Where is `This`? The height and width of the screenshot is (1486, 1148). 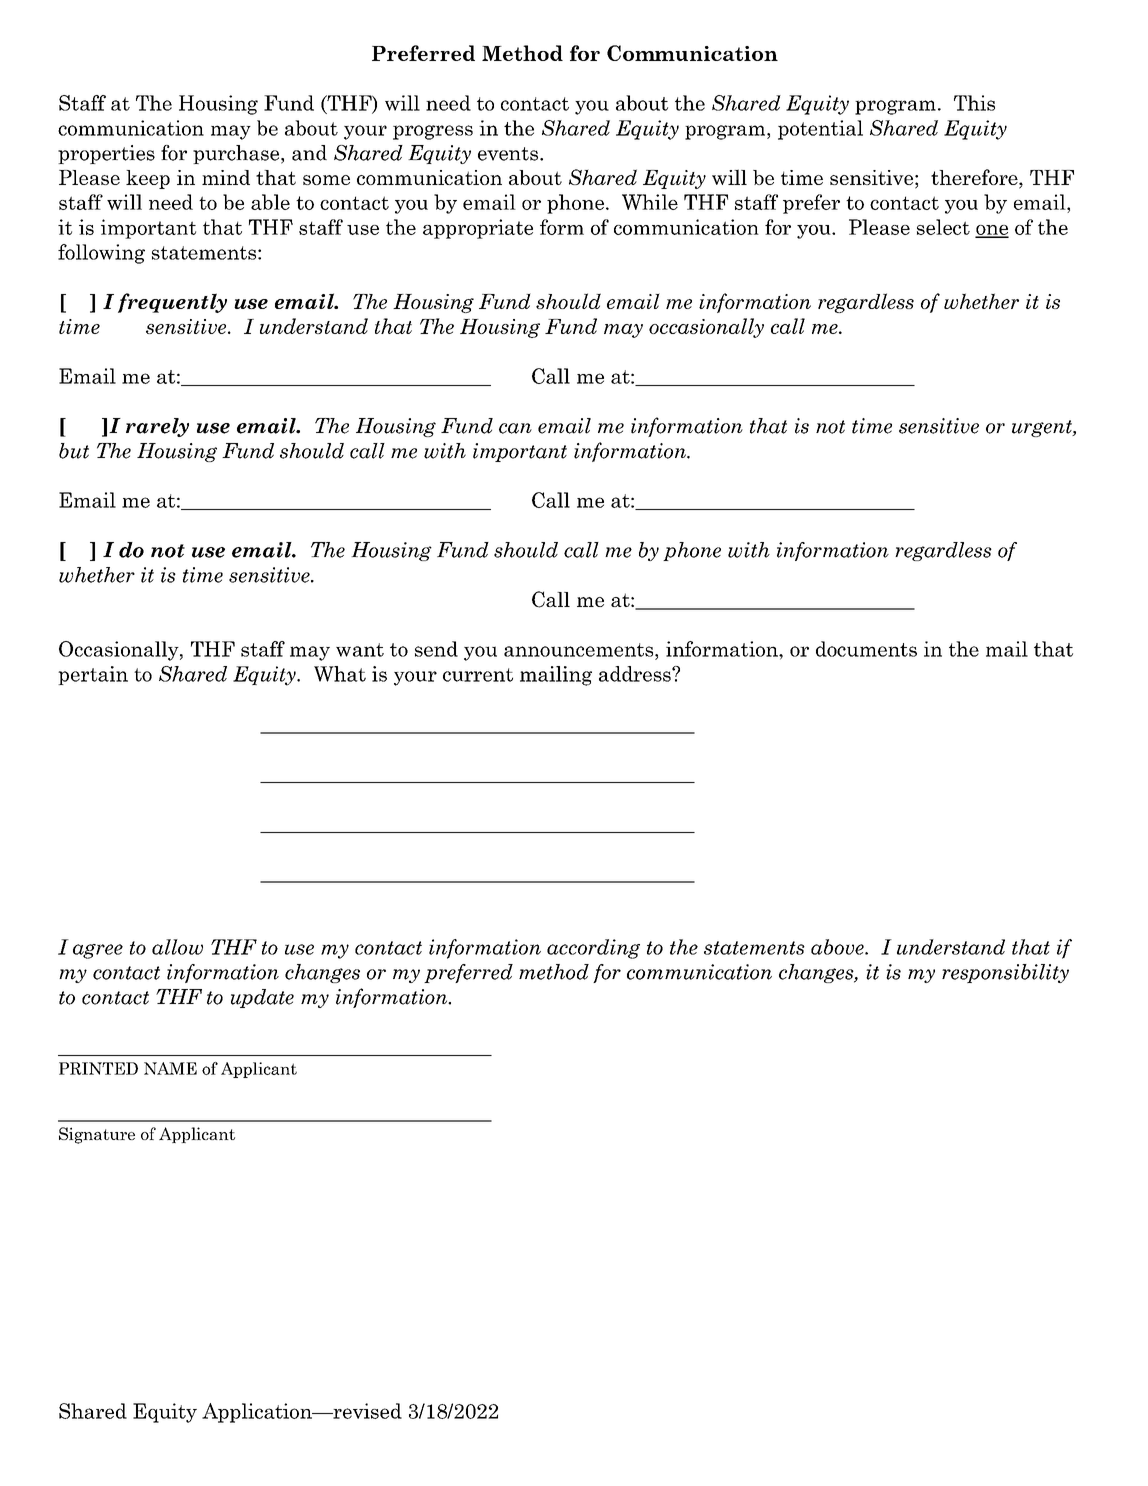 This is located at coordinates (974, 103).
